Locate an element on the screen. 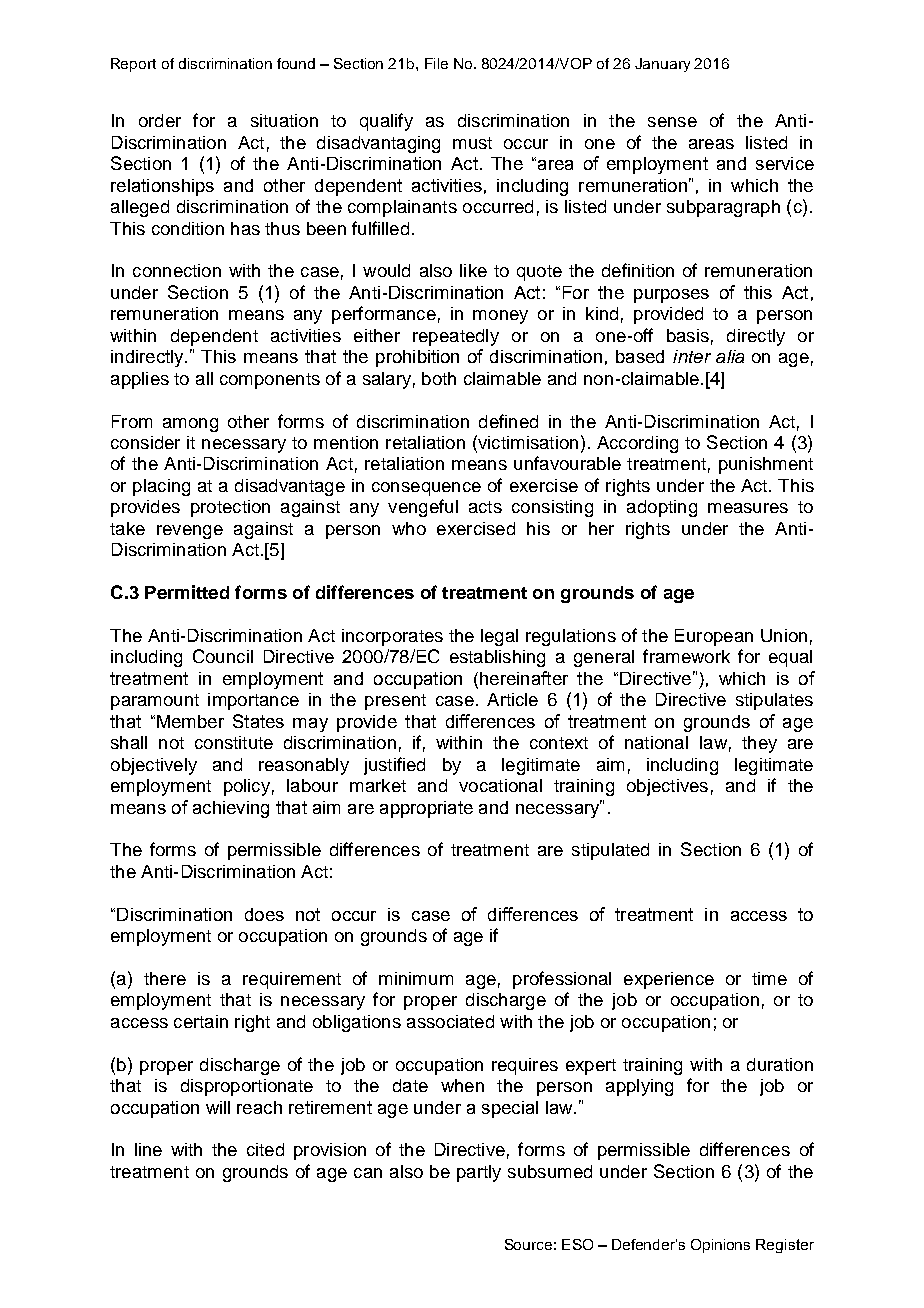  File is located at coordinates (436, 63).
